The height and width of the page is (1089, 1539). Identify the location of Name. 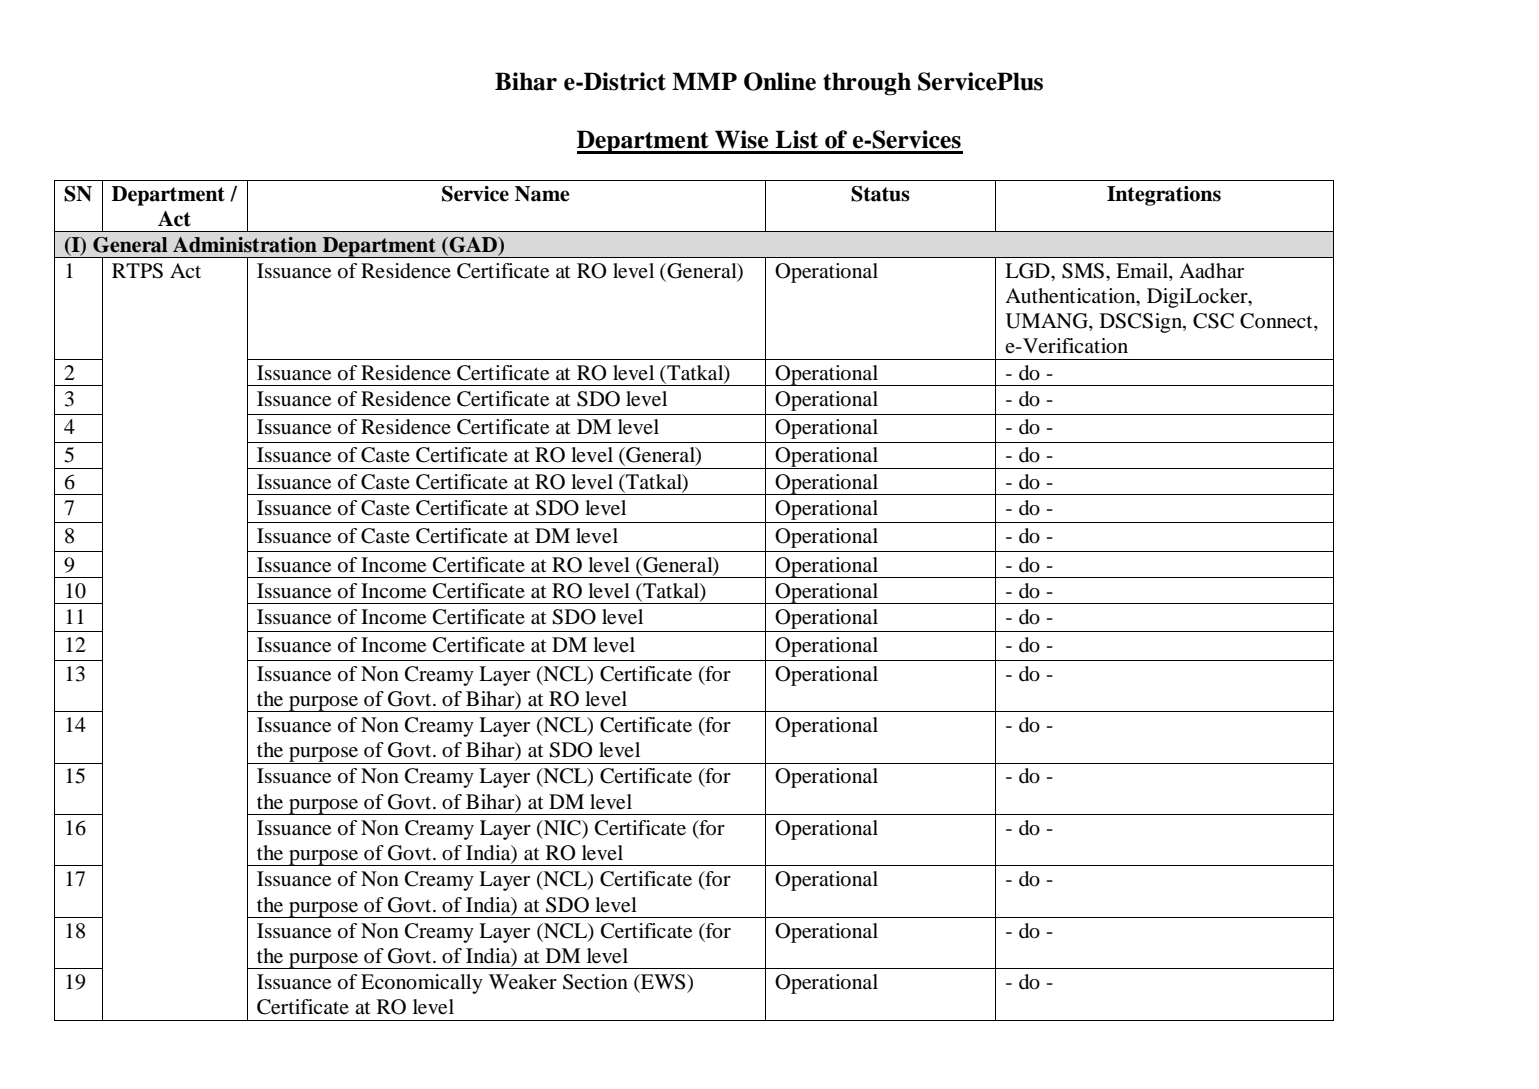
(542, 194).
